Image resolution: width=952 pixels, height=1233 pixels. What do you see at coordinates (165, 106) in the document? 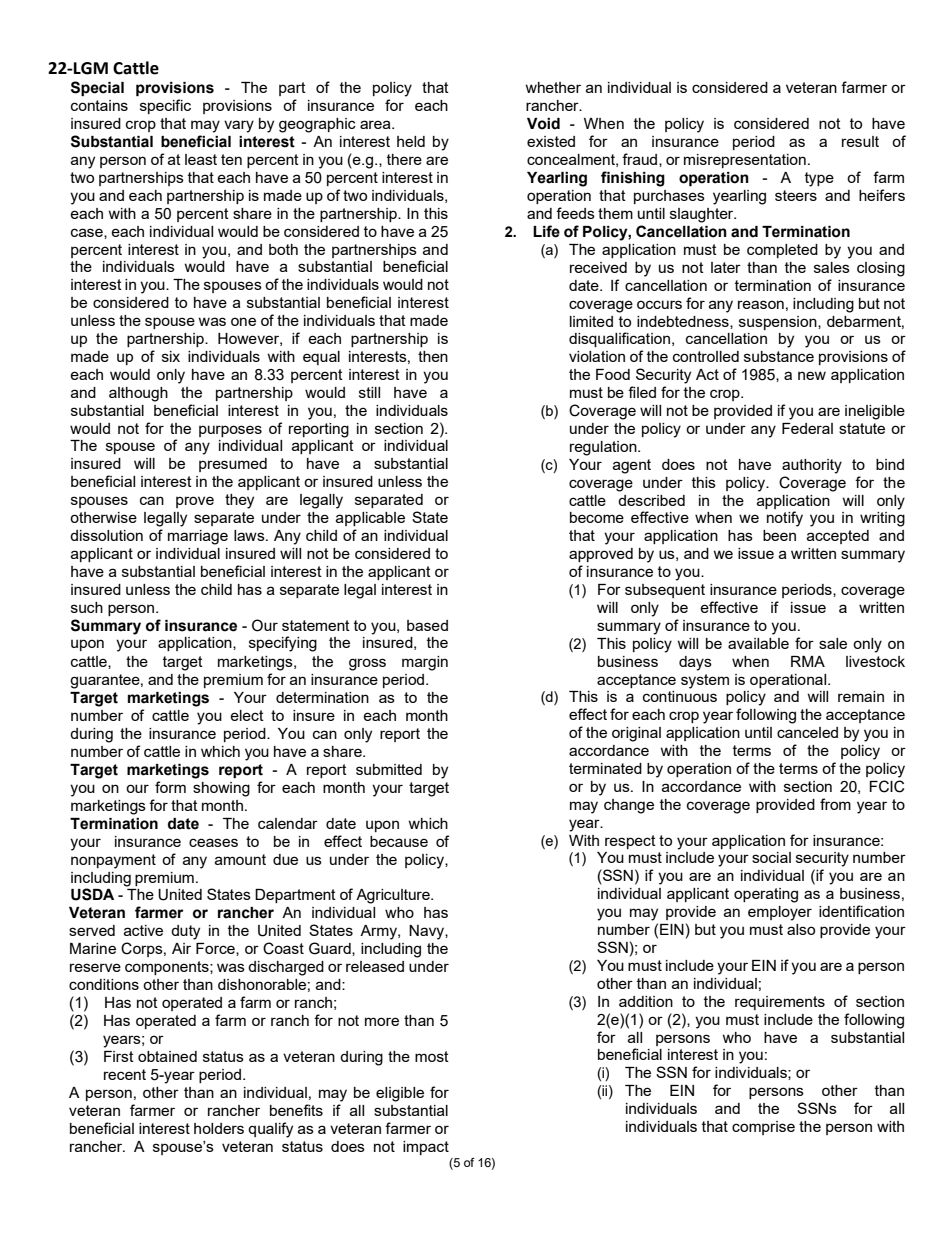
I see `specific` at bounding box center [165, 106].
